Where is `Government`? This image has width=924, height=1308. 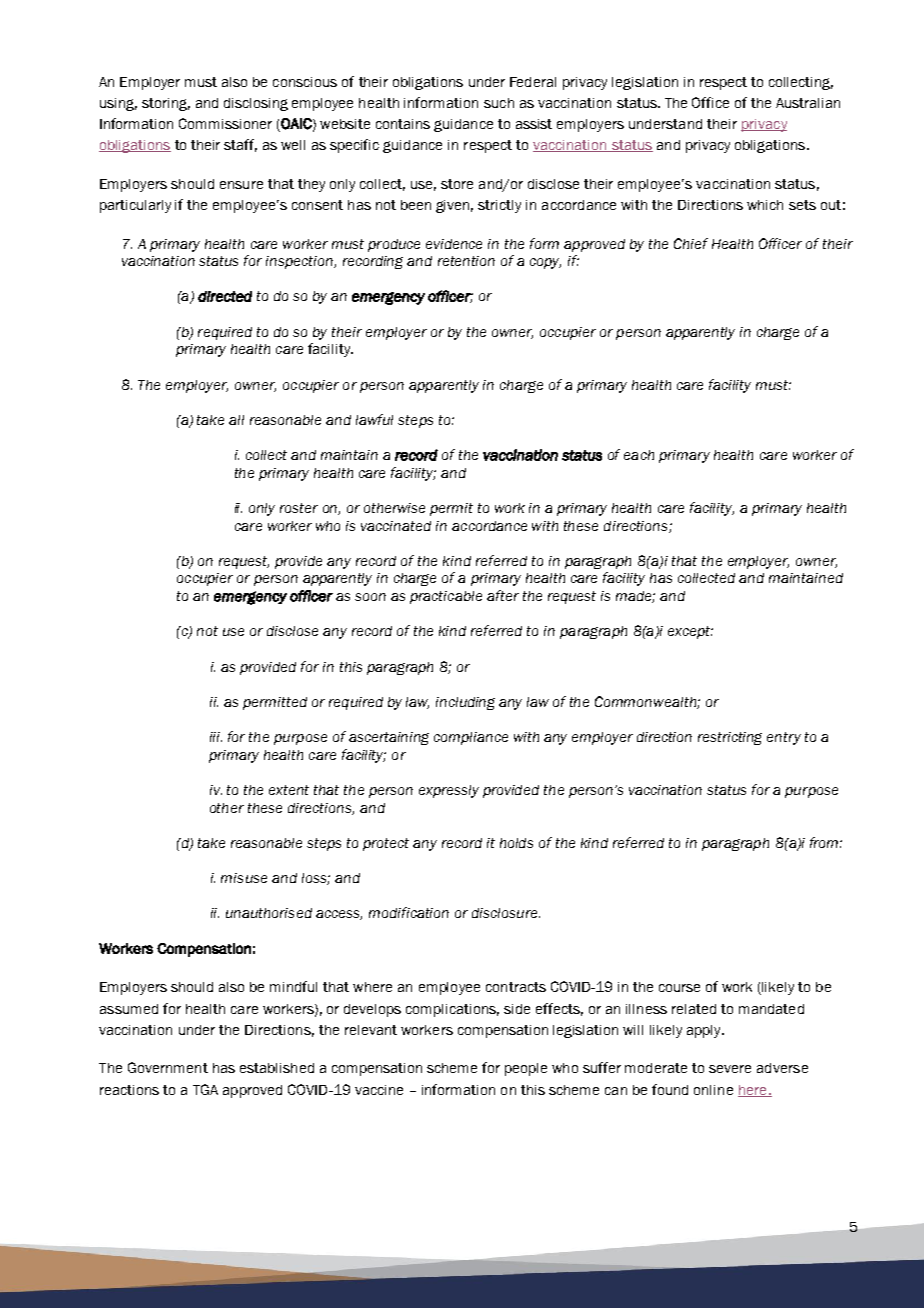
Government is located at coordinates (168, 1067).
